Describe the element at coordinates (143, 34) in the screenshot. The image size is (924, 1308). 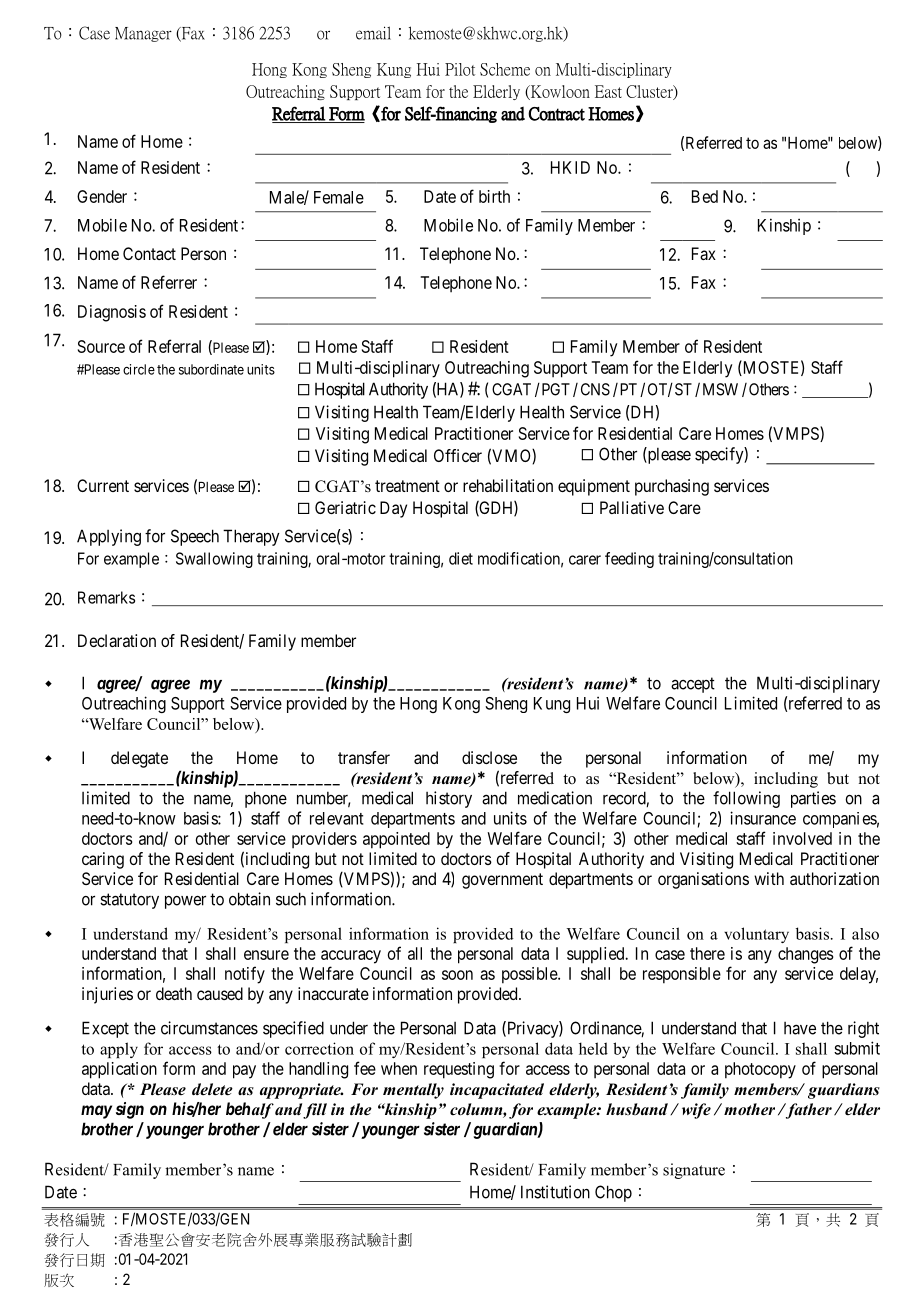
I see `Manager` at that location.
